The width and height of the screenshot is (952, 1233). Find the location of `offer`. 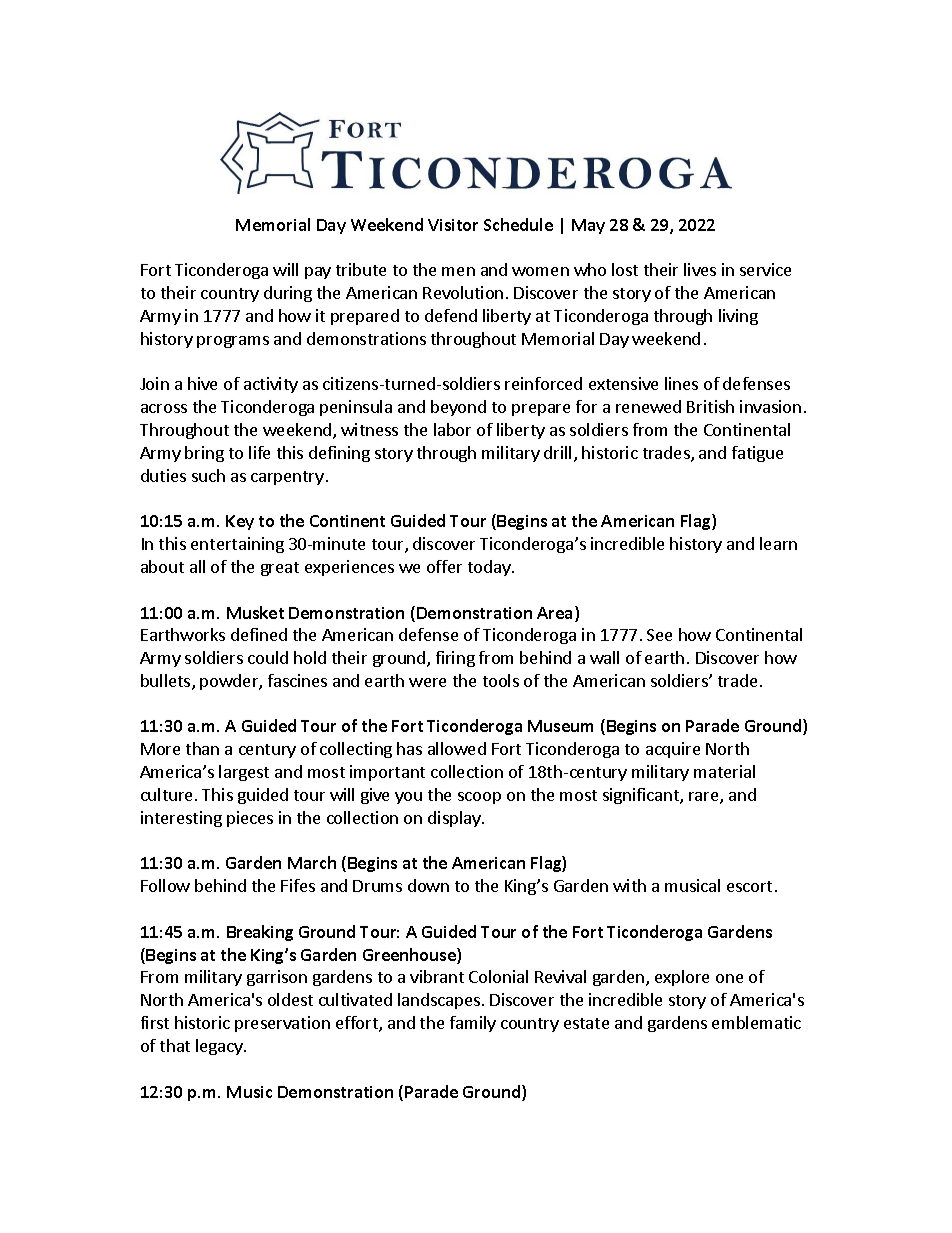

offer is located at coordinates (444, 566).
